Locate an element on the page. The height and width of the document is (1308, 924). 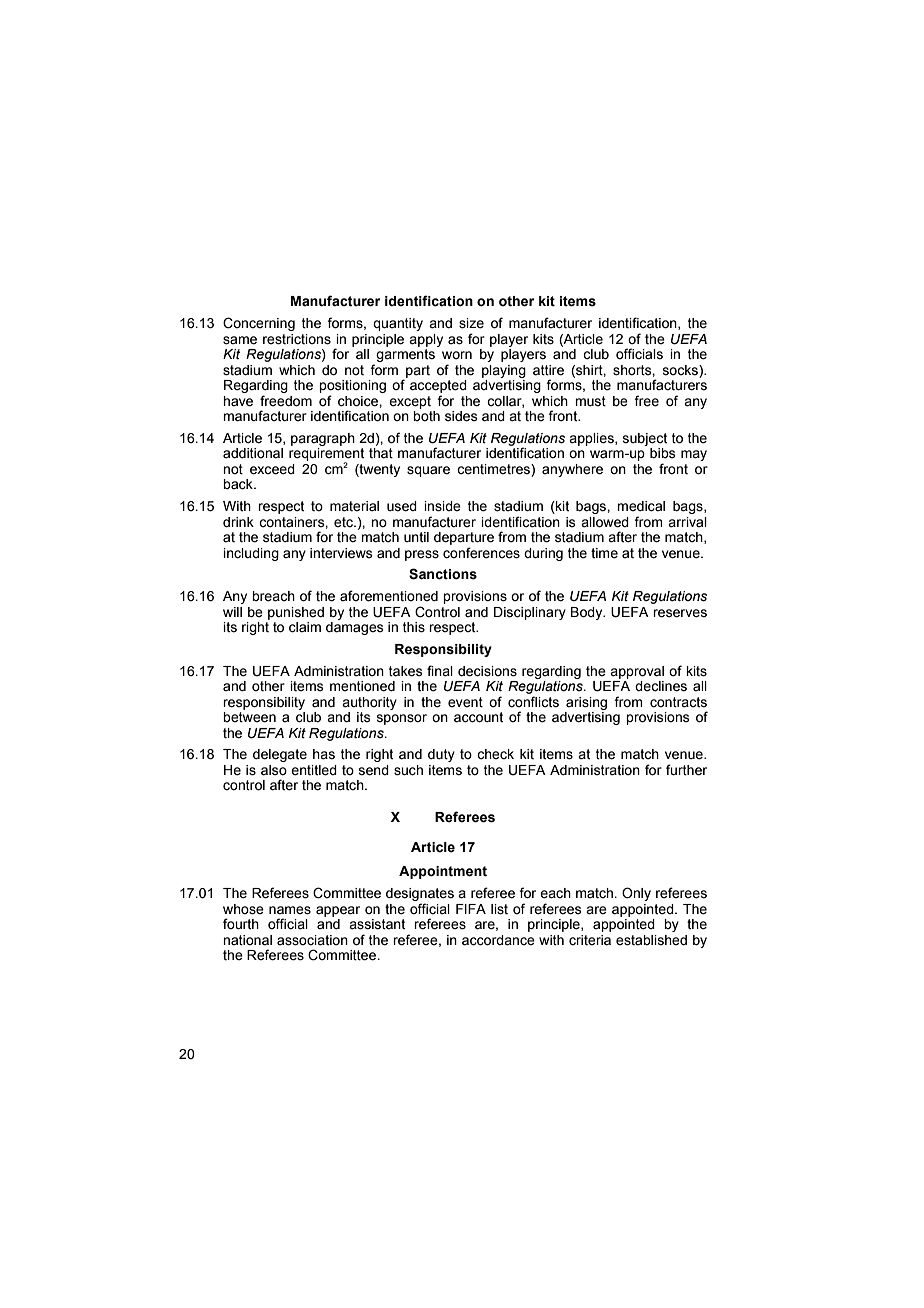
worn is located at coordinates (457, 355).
